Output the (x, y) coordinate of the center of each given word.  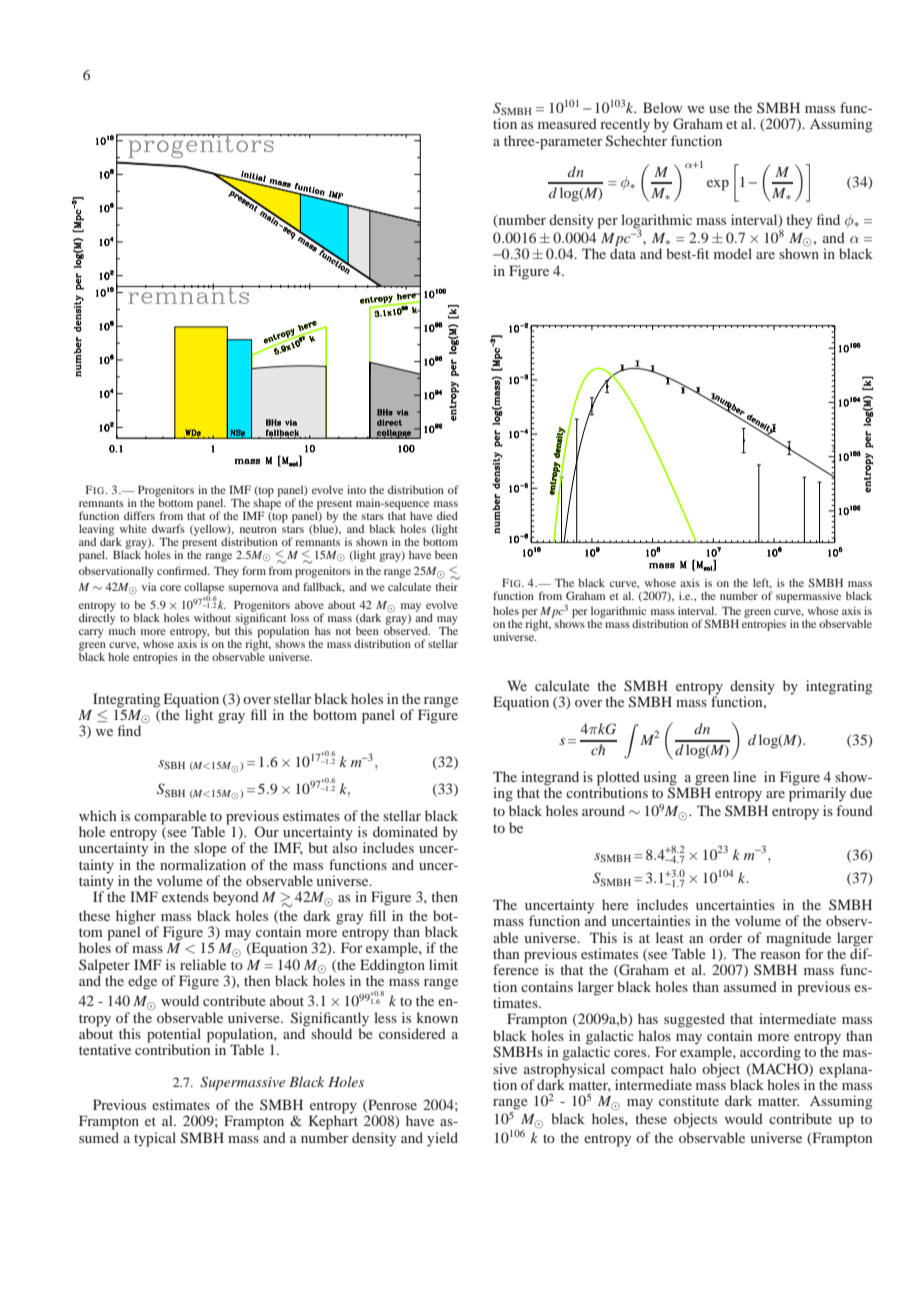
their (446, 586)
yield (442, 1139)
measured (567, 123)
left (762, 583)
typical (155, 1139)
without (212, 617)
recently (625, 125)
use (719, 109)
